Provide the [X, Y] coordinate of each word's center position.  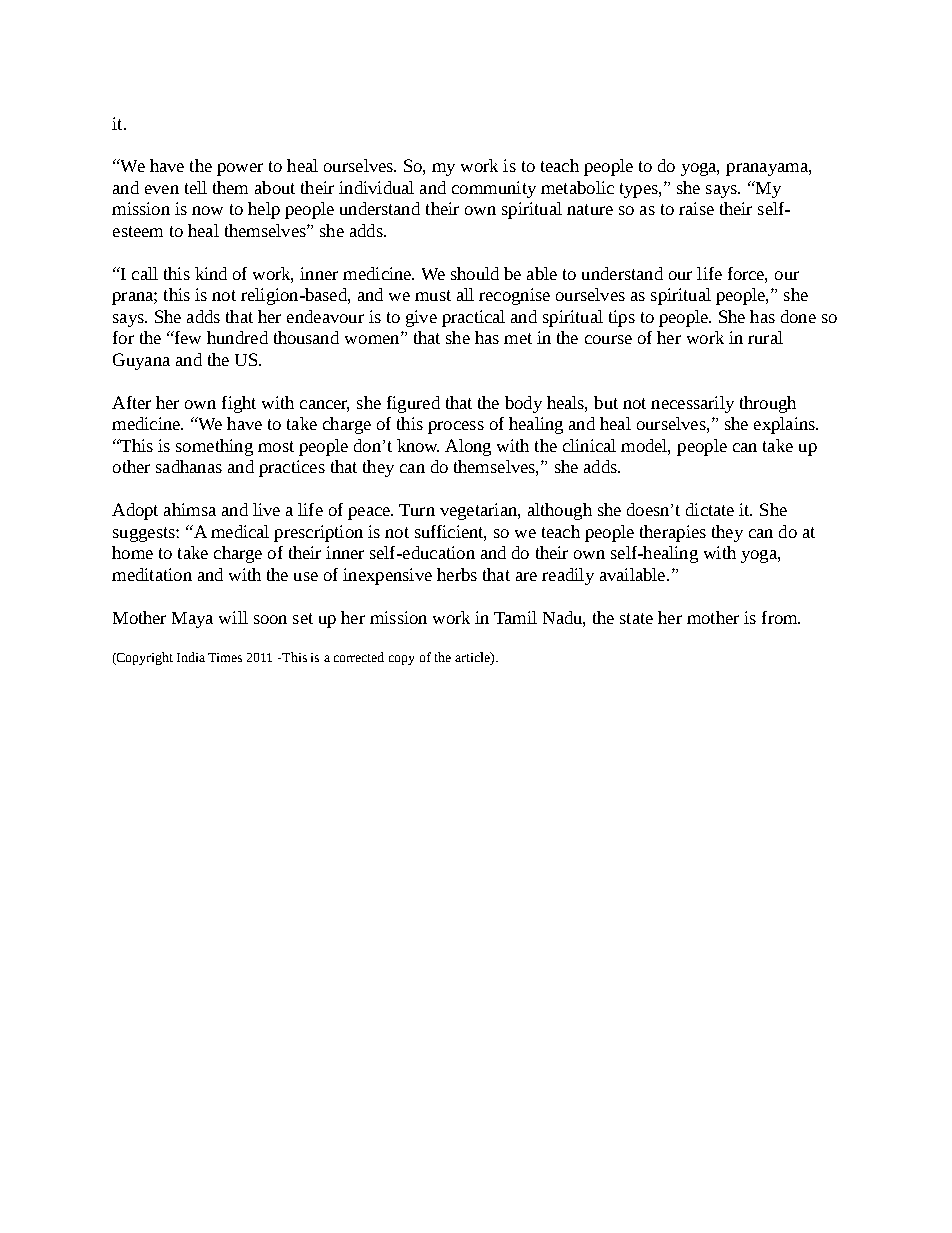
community [494, 189]
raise [696, 208]
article [473, 658]
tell [196, 187]
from [781, 617]
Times [225, 657]
